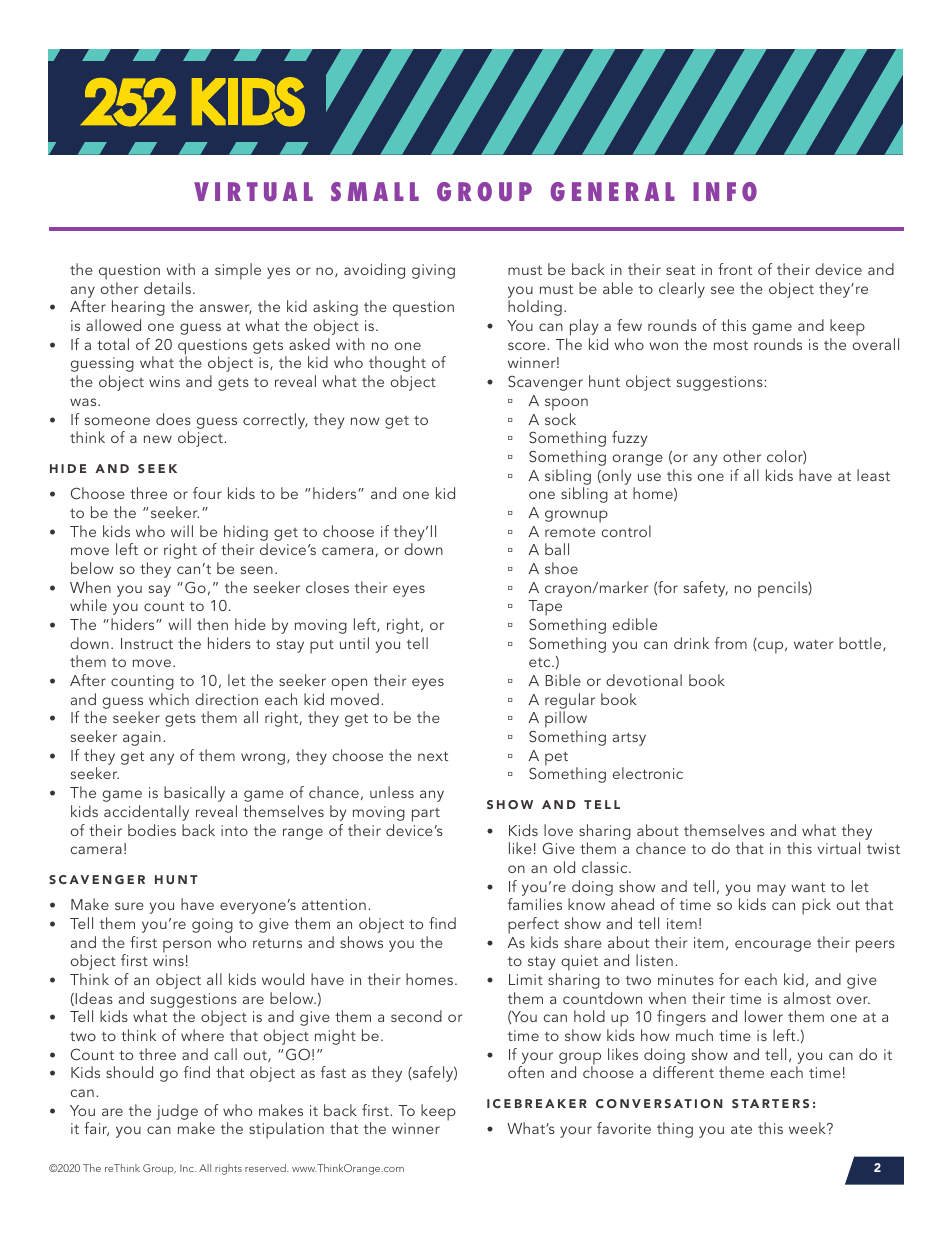 The height and width of the page is (1233, 952). I want to click on simple, so click(238, 271).
